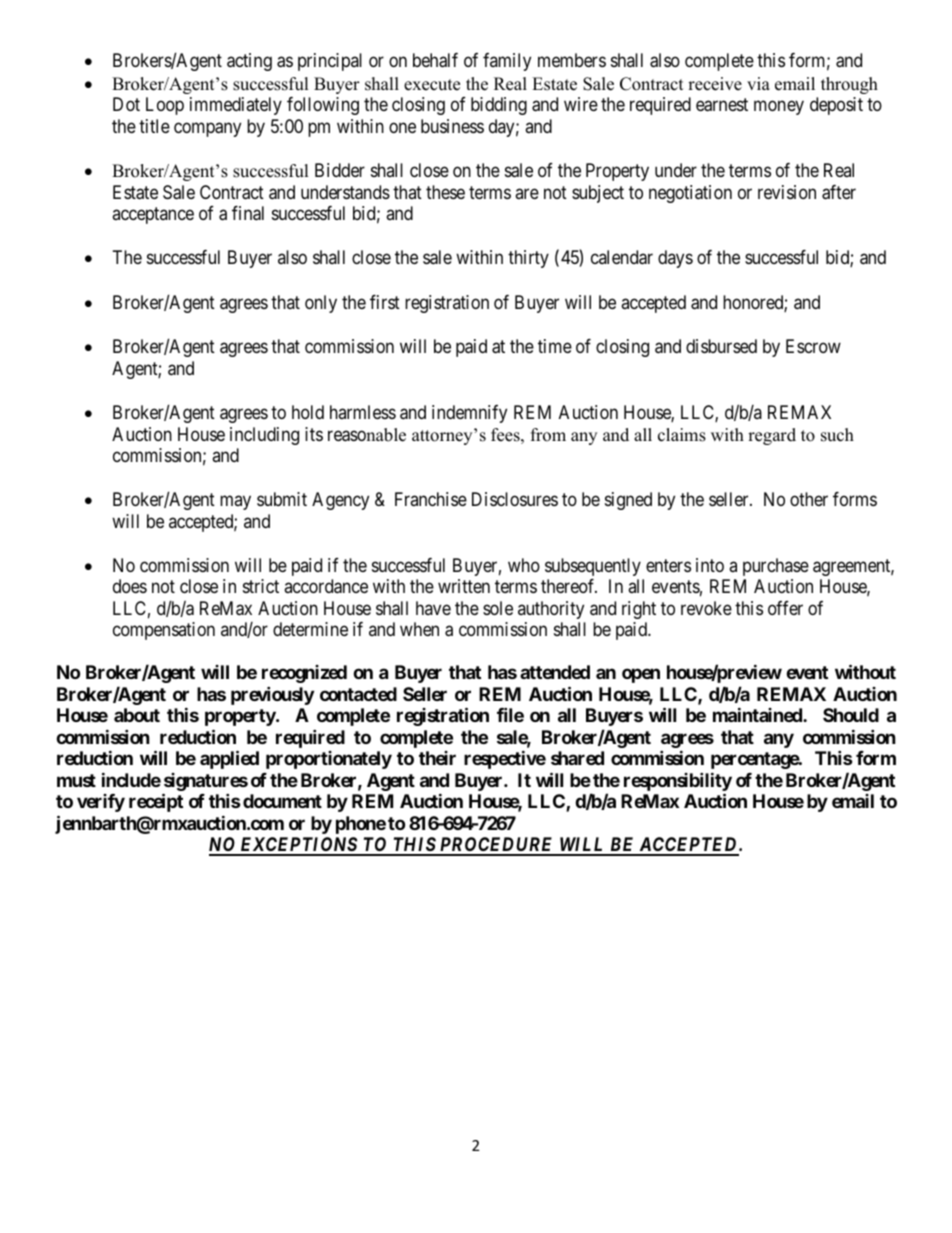 This screenshot has width=952, height=1233. What do you see at coordinates (165, 106) in the screenshot?
I see `Loop` at bounding box center [165, 106].
